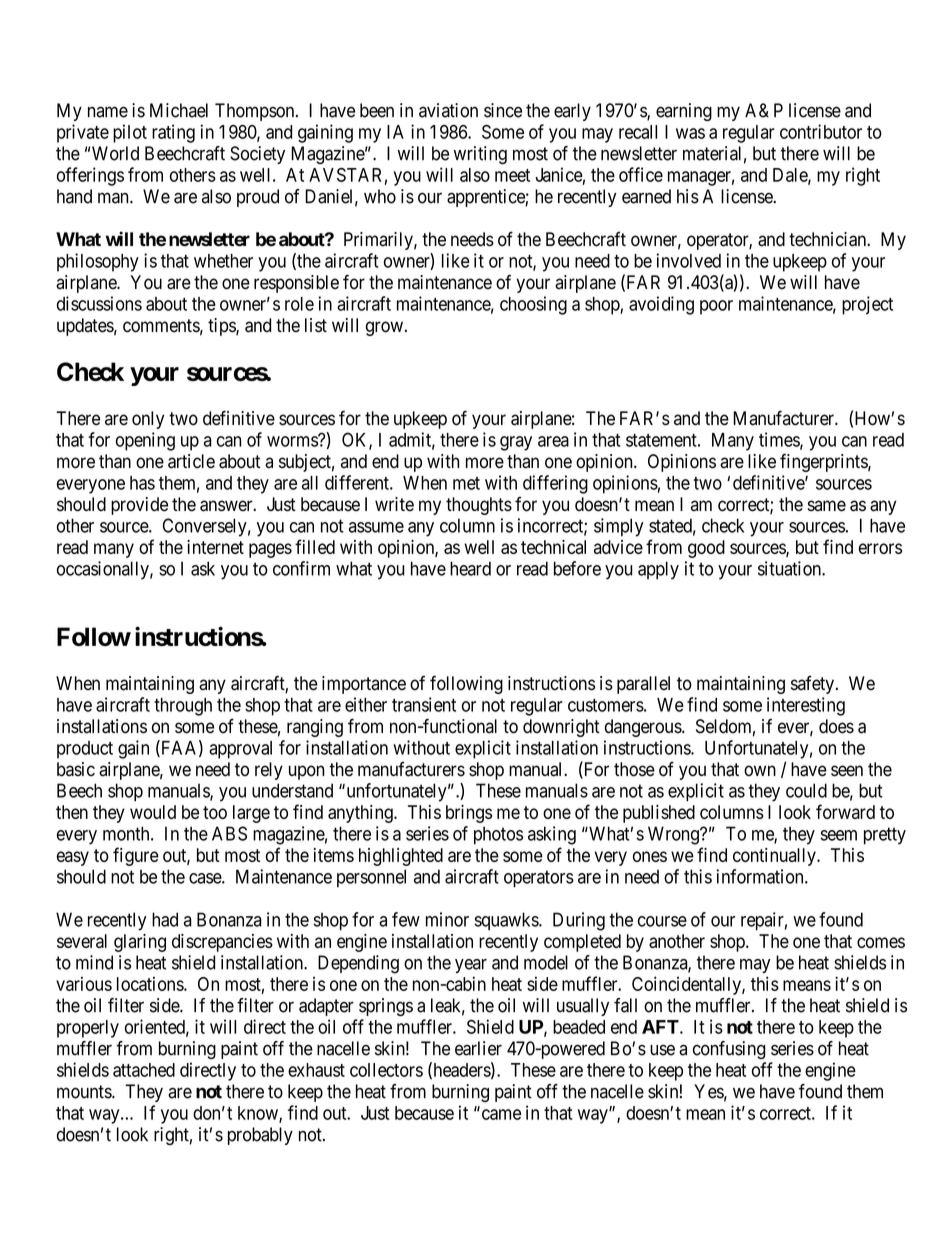 The height and width of the image is (1233, 952). What do you see at coordinates (173, 133) in the image?
I see `rating` at bounding box center [173, 133].
